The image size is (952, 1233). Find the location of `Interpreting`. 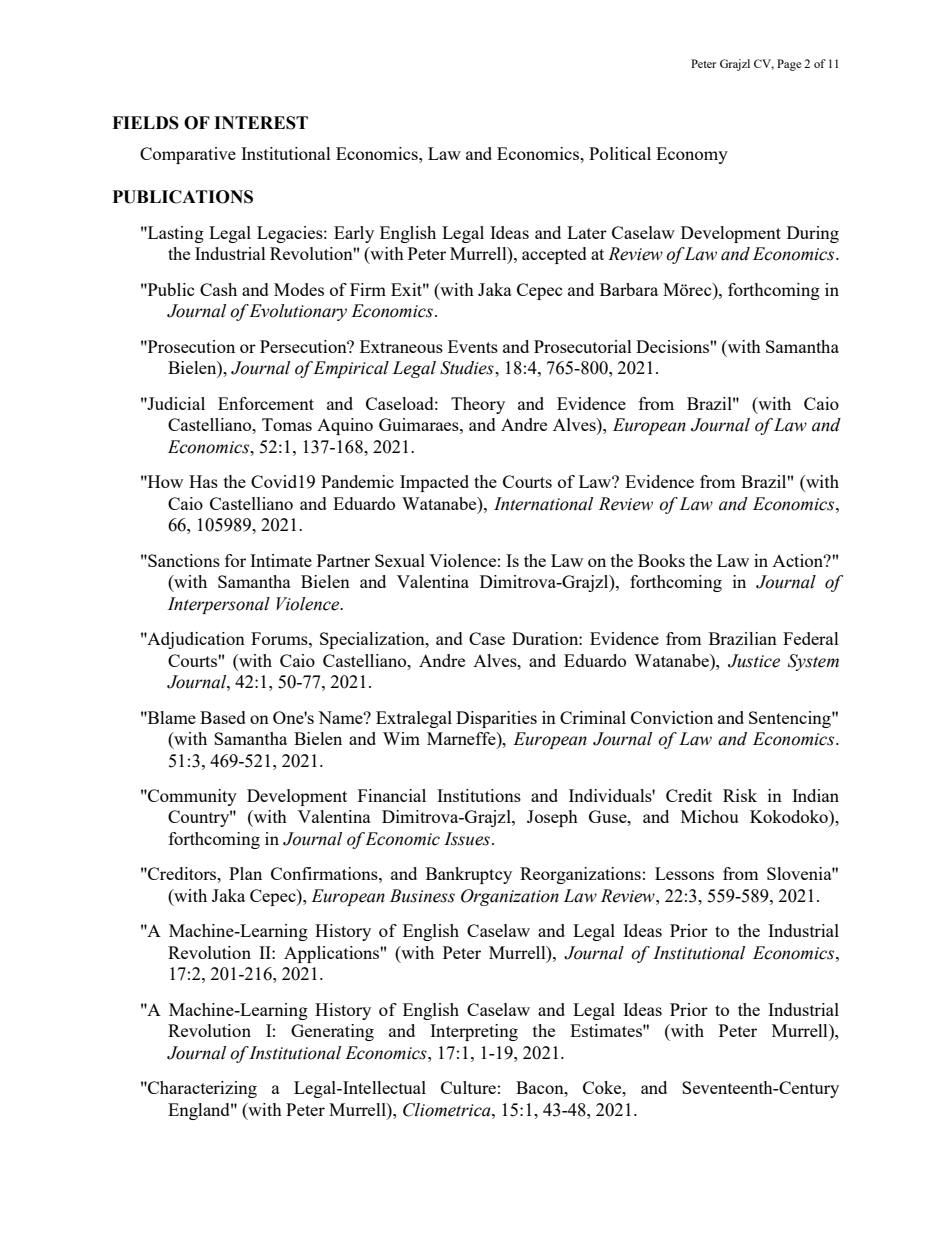

Interpreting is located at coordinates (474, 1032).
